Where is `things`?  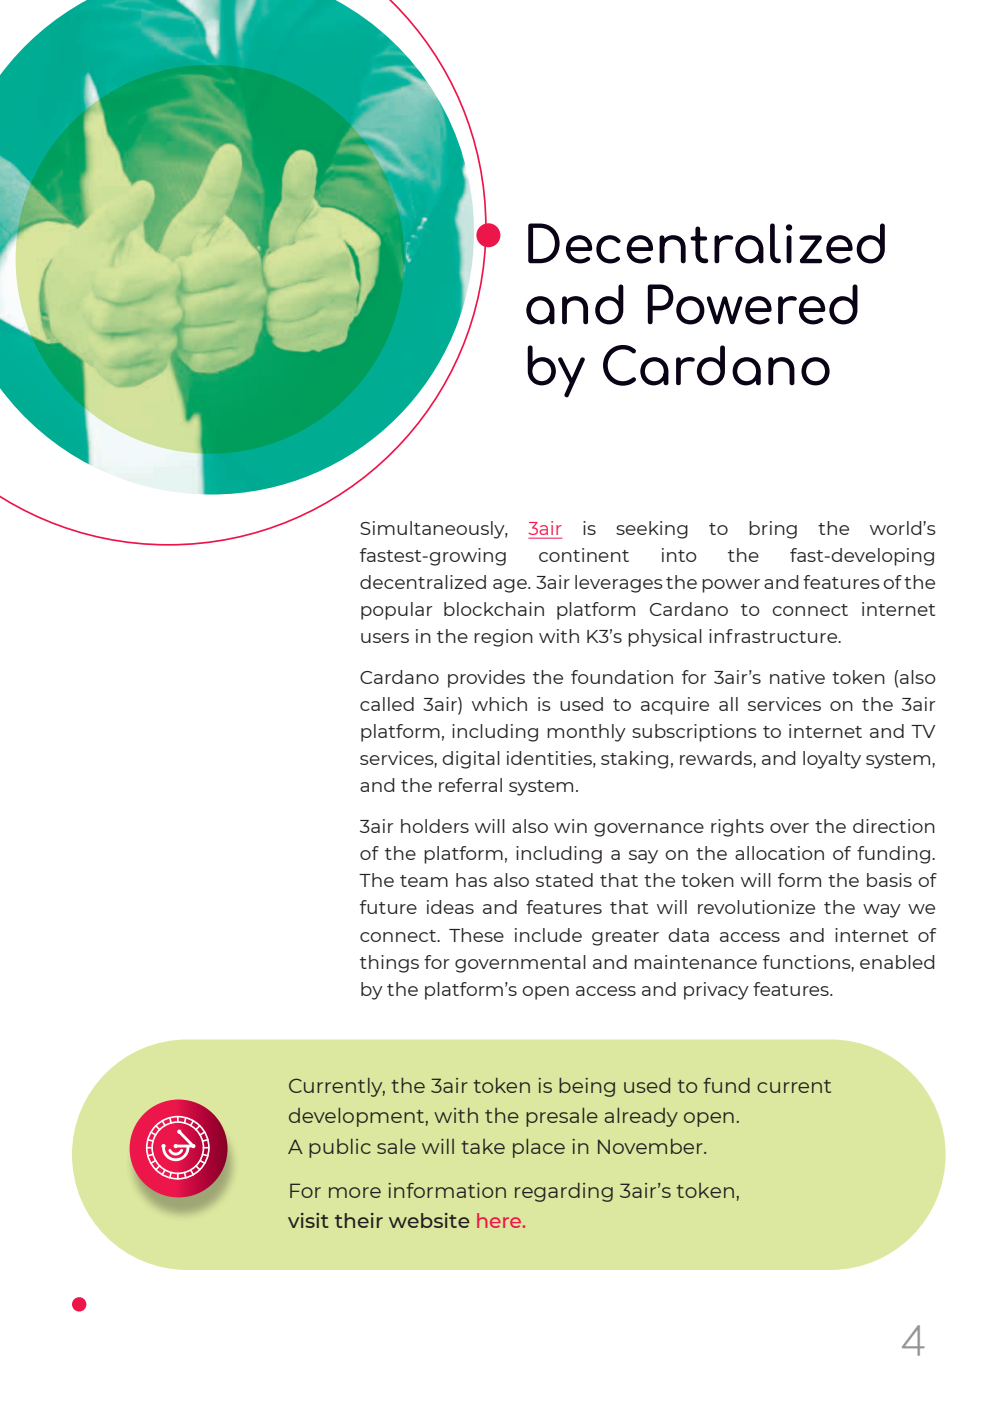
things is located at coordinates (389, 964).
